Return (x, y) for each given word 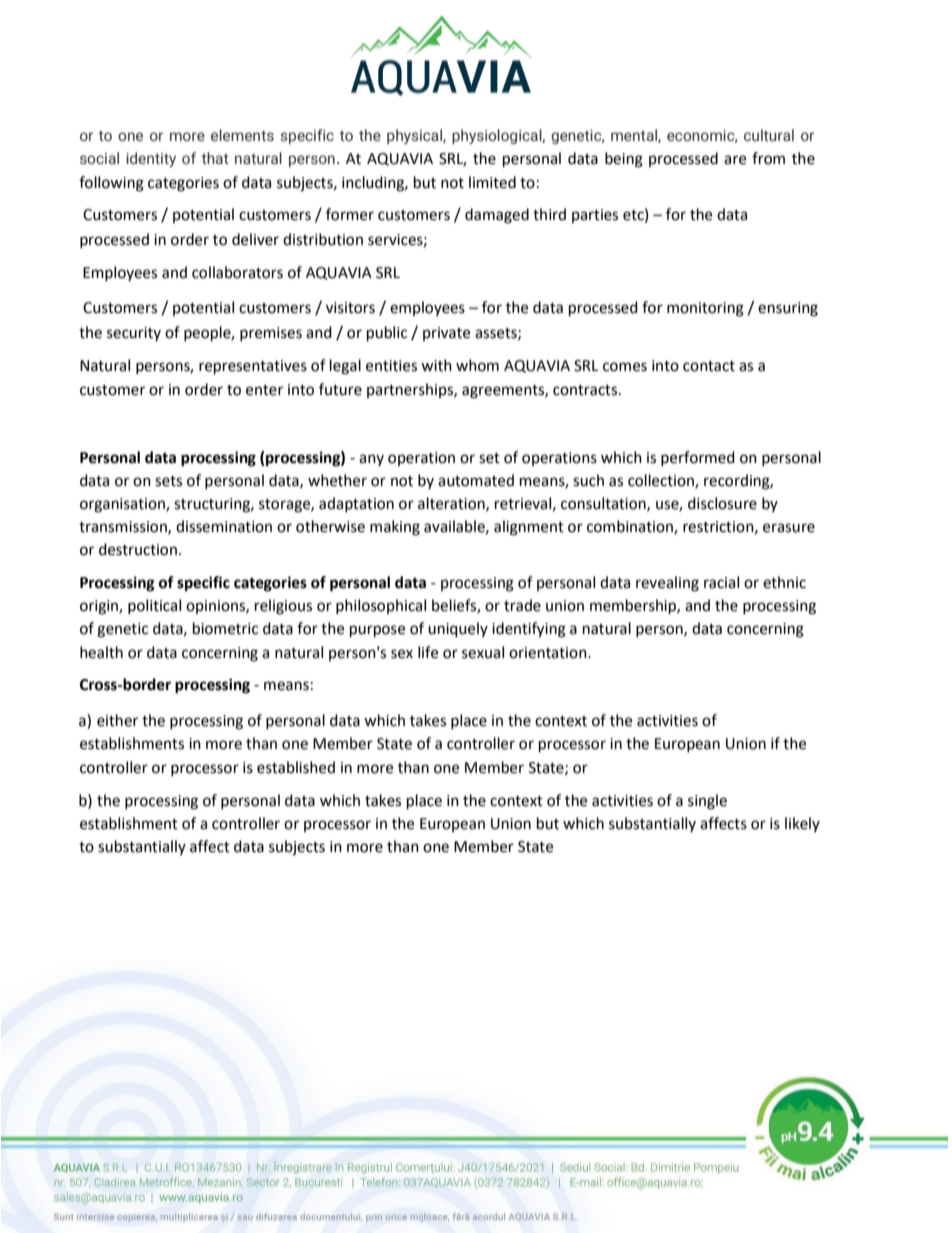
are (735, 160)
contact (709, 366)
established (296, 767)
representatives (253, 367)
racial (721, 582)
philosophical (381, 606)
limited (492, 182)
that (215, 158)
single (707, 802)
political (154, 606)
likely (802, 824)
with (436, 365)
